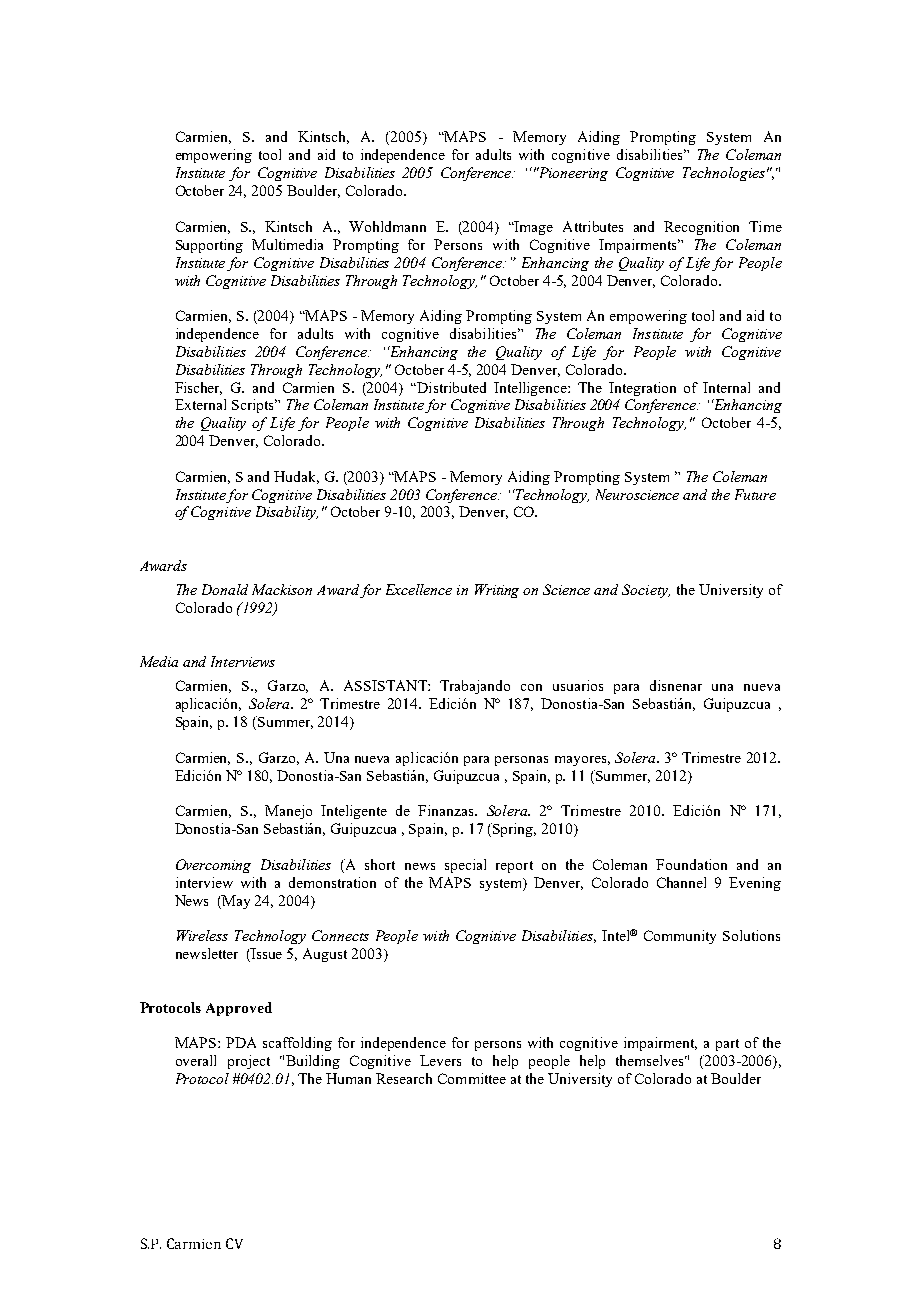 The height and width of the screenshot is (1308, 924). I want to click on Image, so click(533, 228).
